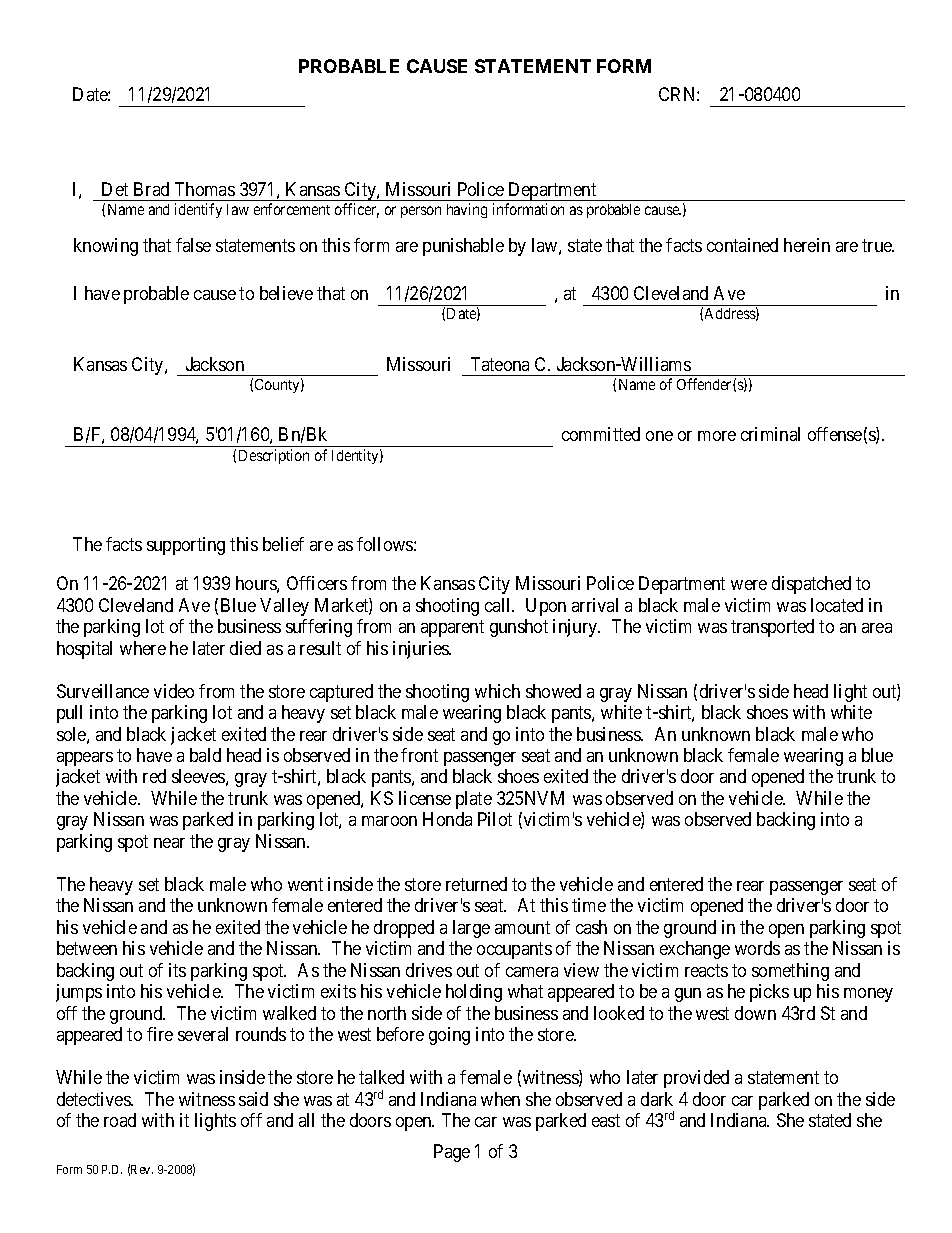 This document has height=1233, width=952. I want to click on Description, so click(274, 456).
